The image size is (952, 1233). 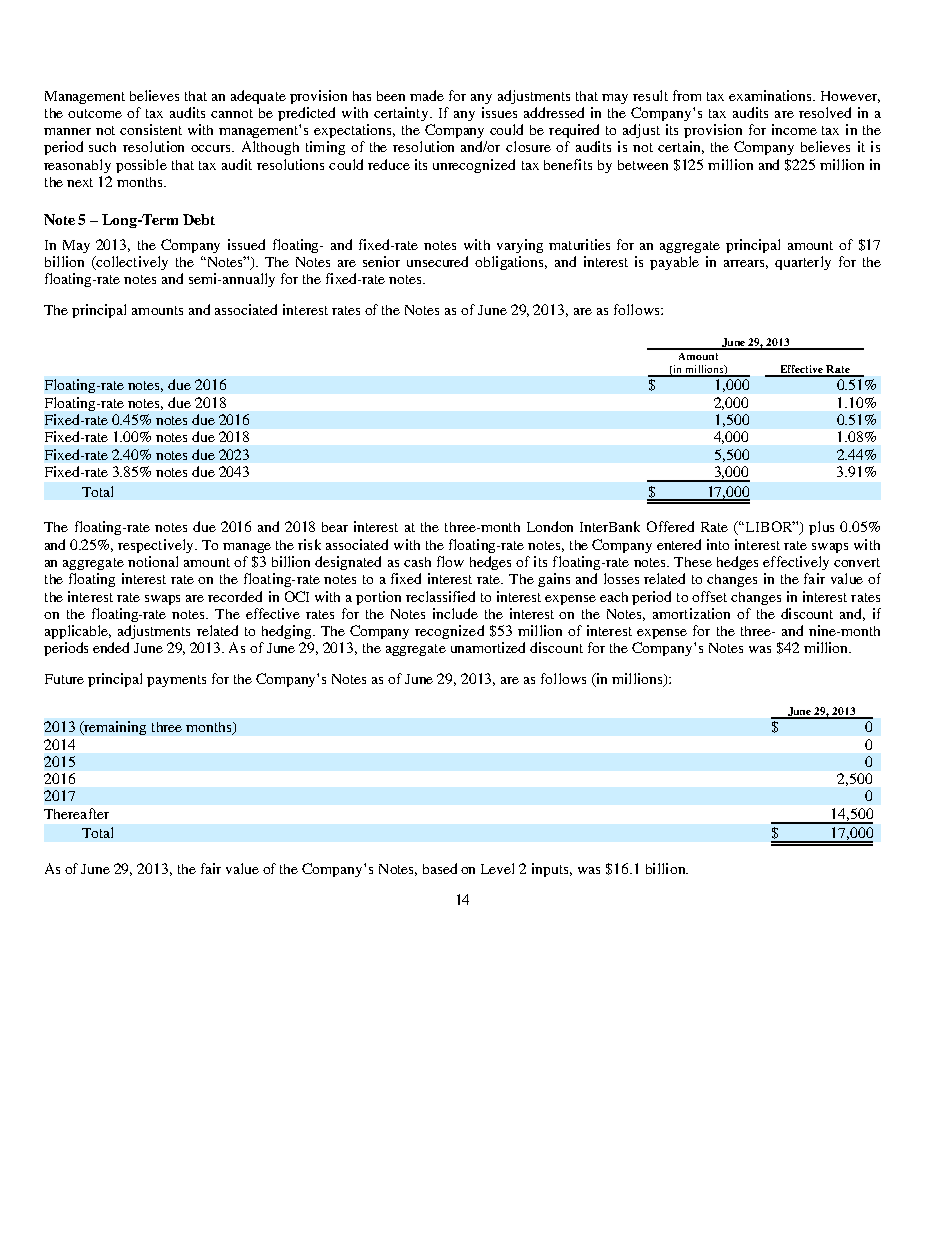 What do you see at coordinates (157, 546) in the document?
I see `respectively` at bounding box center [157, 546].
